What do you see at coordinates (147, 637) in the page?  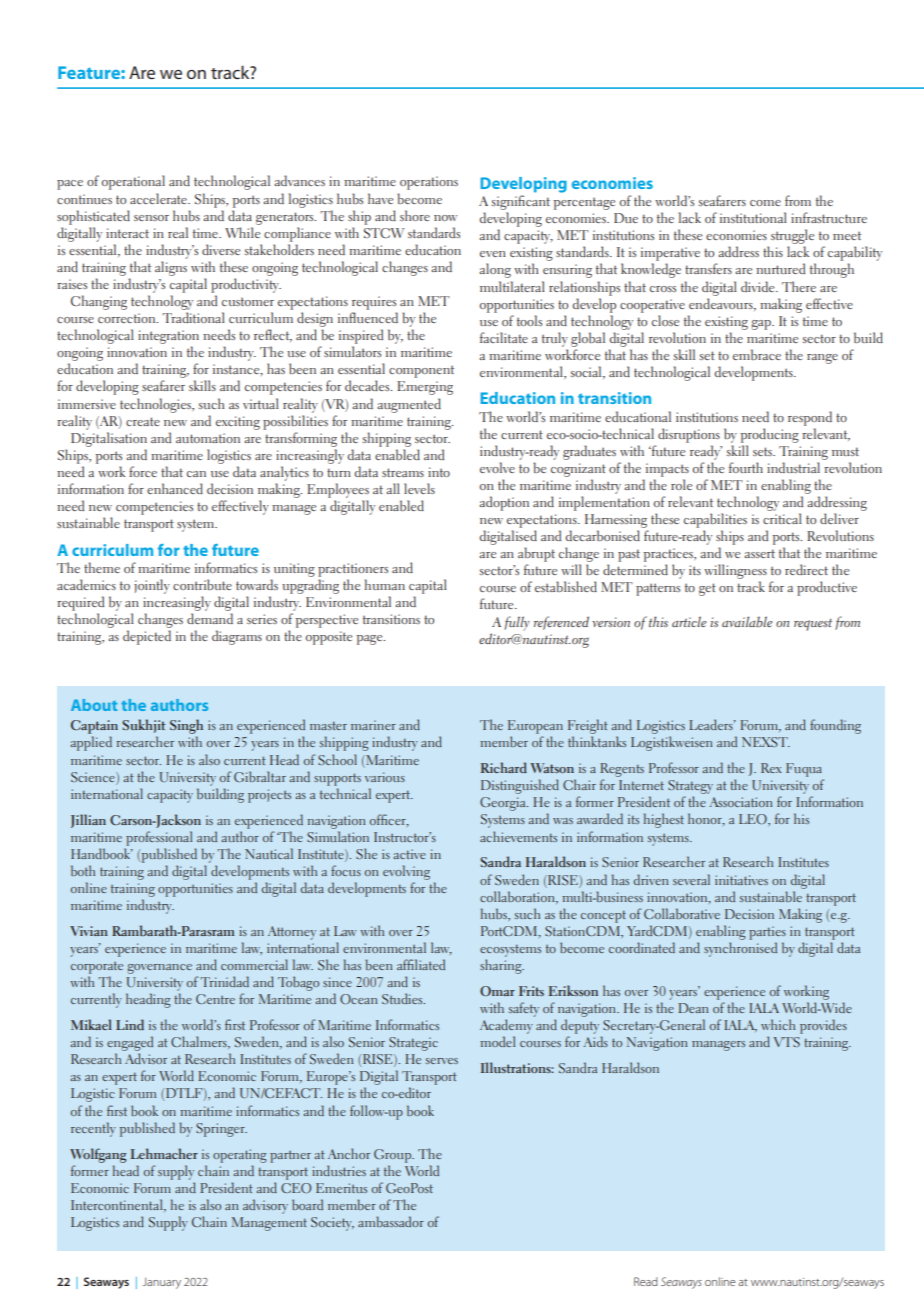 I see `depicted` at bounding box center [147, 637].
